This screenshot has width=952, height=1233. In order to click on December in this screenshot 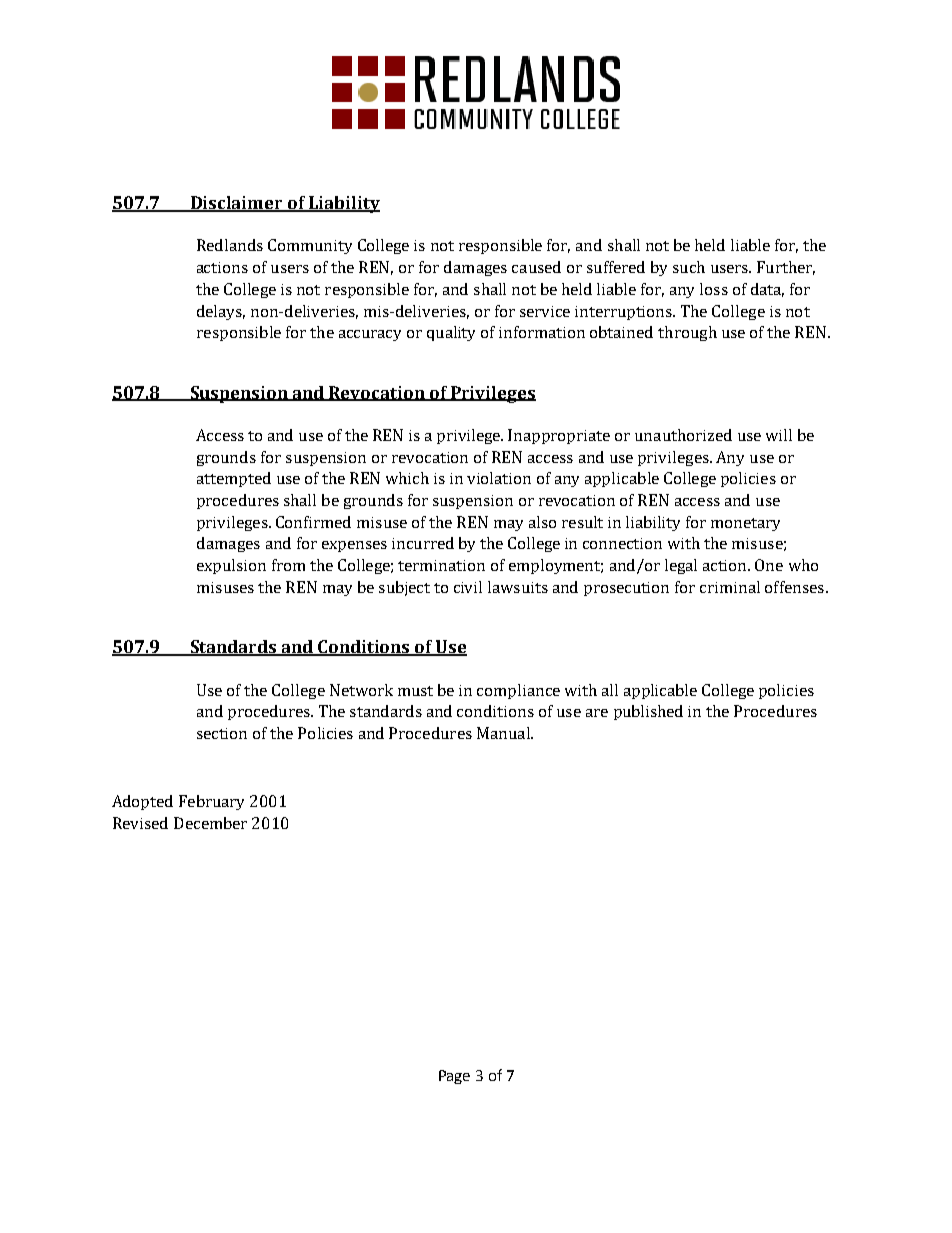, I will do `click(210, 823)`.
